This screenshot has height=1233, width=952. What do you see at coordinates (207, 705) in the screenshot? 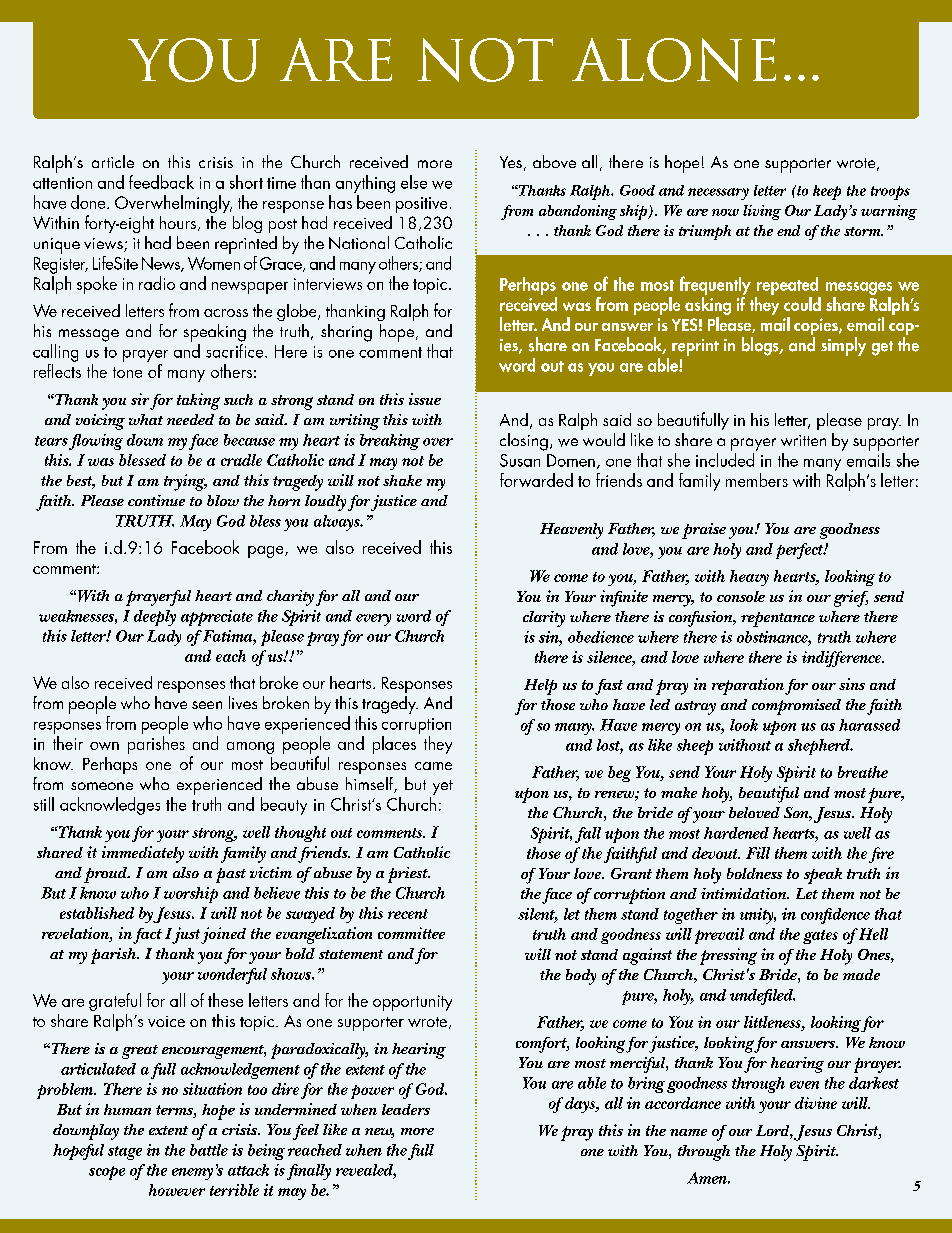
I see `seen` at bounding box center [207, 705].
